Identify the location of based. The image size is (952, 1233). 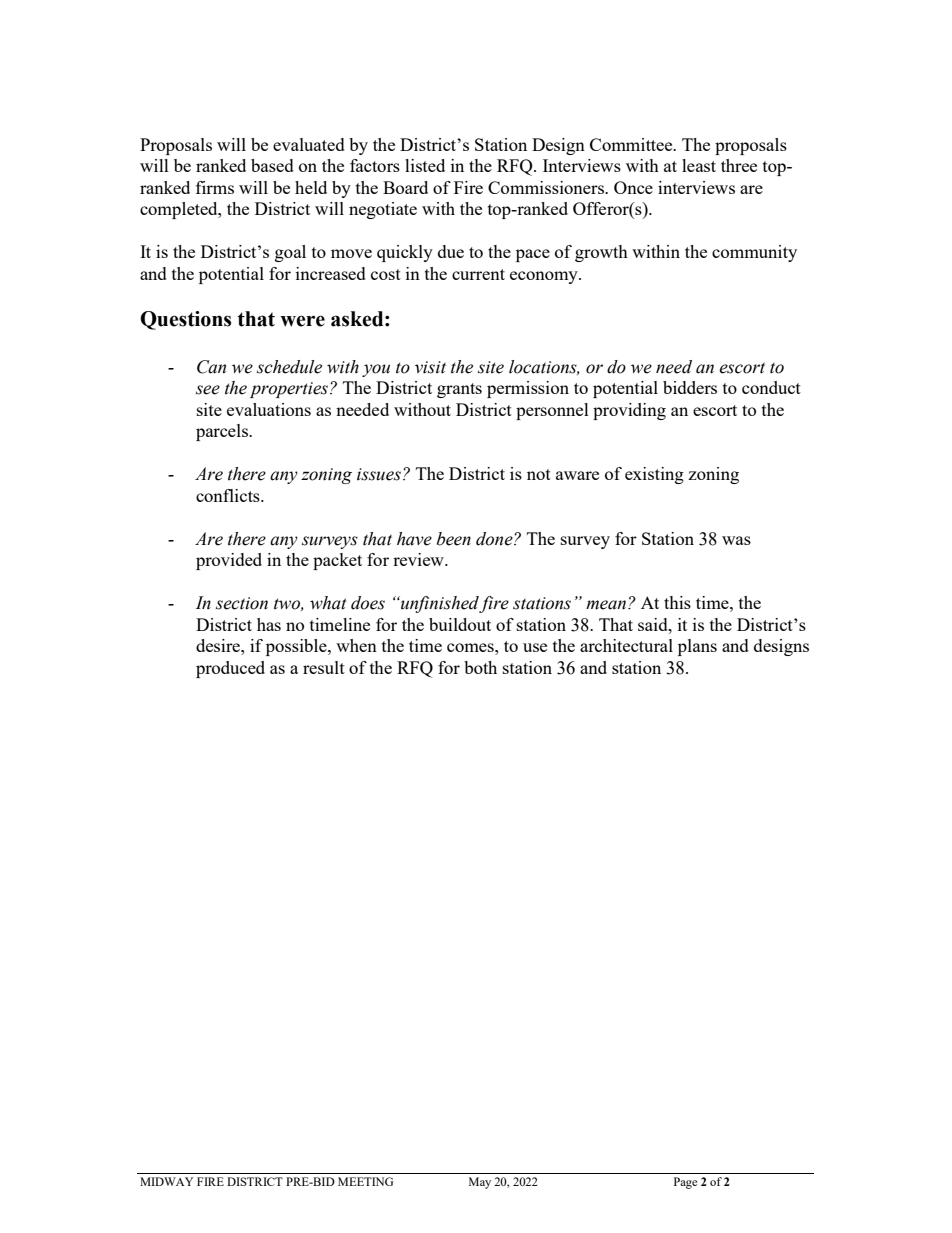
(272, 165).
